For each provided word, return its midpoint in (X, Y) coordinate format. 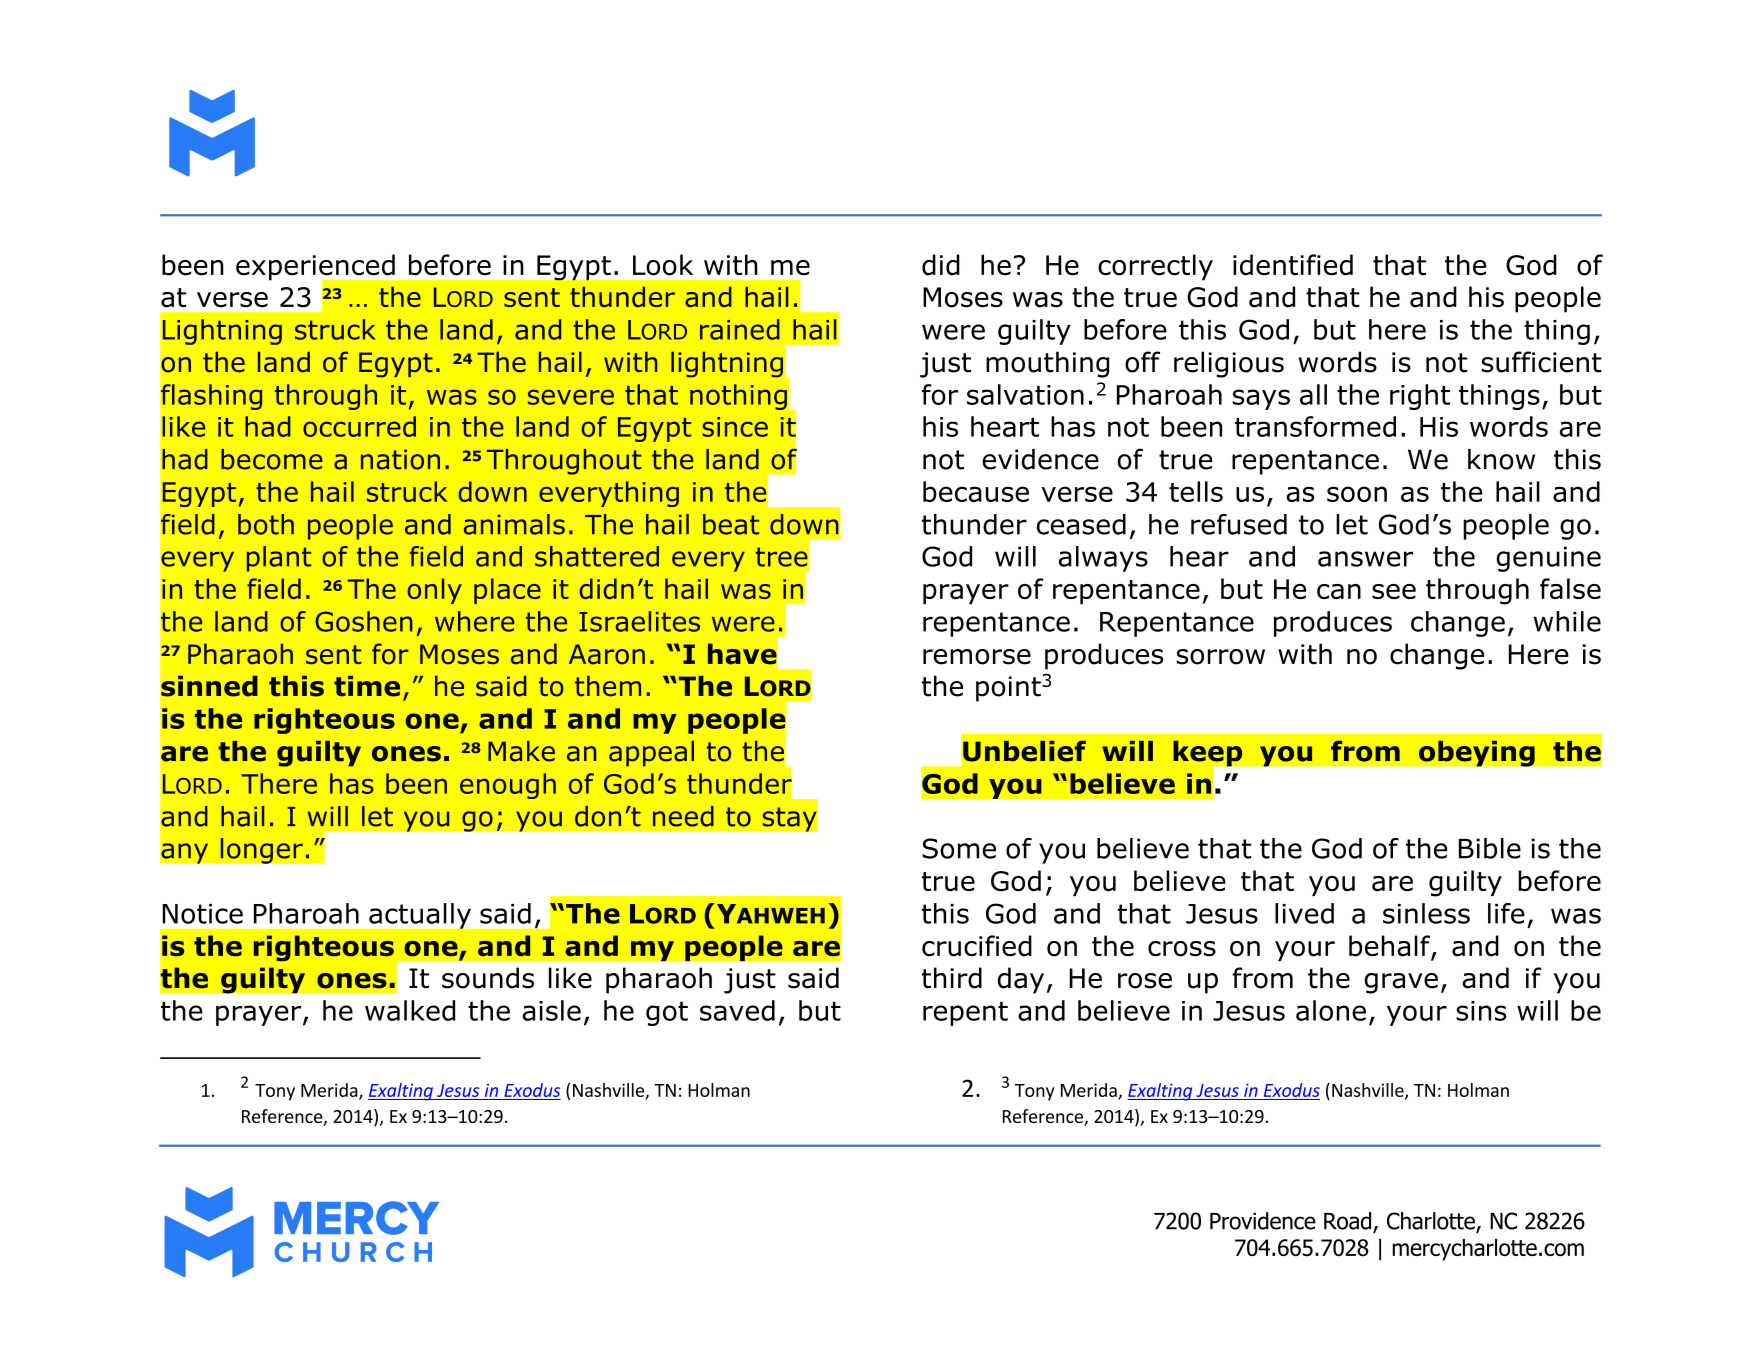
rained (740, 329)
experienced (316, 268)
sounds (488, 978)
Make (521, 751)
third (952, 978)
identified (1293, 265)
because (976, 491)
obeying (1477, 753)
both (266, 524)
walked (410, 1010)
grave (1401, 983)
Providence (1263, 1221)
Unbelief (1024, 751)
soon (1357, 494)
